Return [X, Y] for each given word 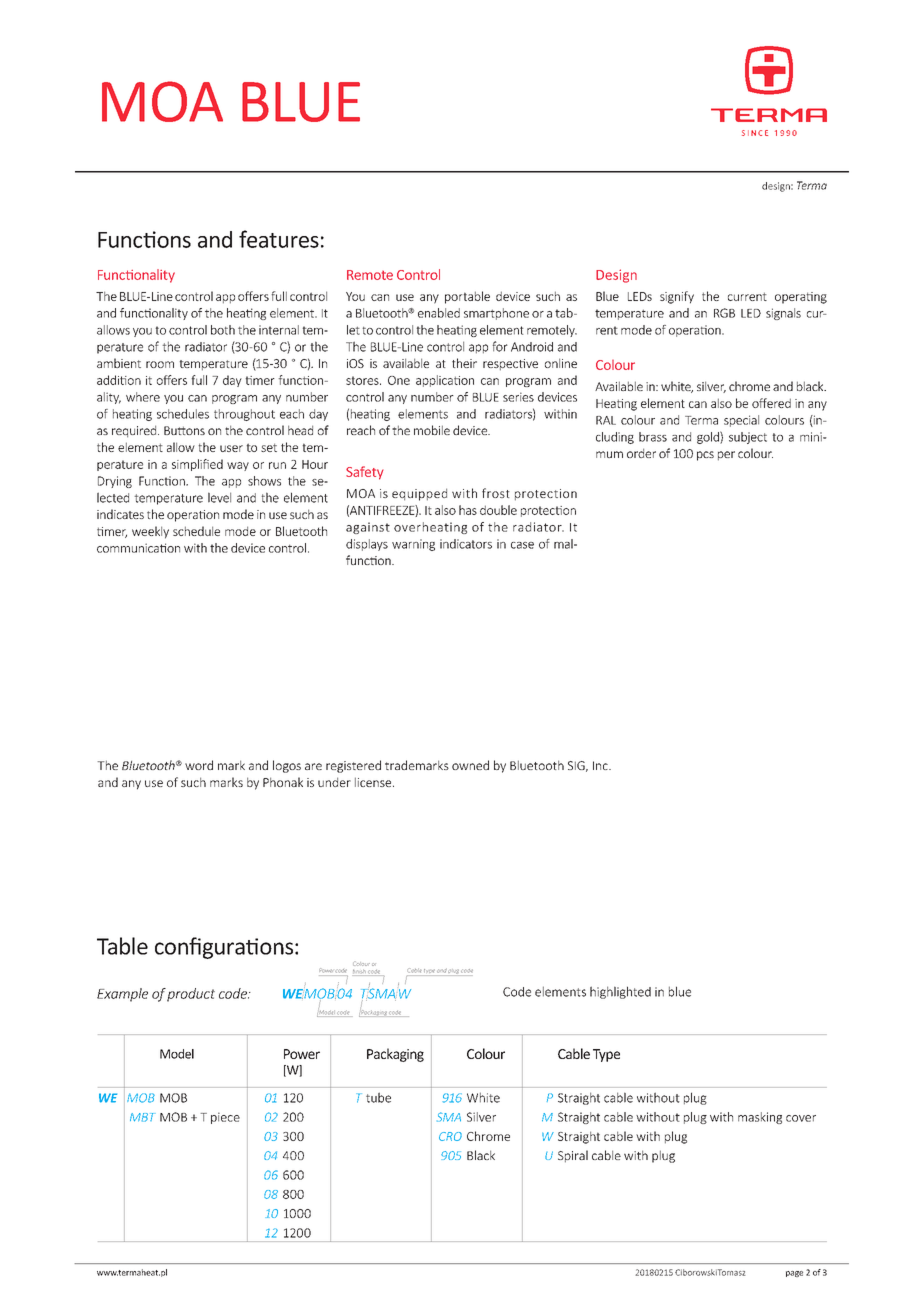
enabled [439, 313]
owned [470, 765]
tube [378, 1097]
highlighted [620, 992]
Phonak [283, 782]
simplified [197, 465]
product [191, 995]
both [223, 330]
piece [225, 1118]
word [199, 765]
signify [677, 297]
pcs [705, 456]
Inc [601, 765]
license [374, 782]
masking [760, 1118]
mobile [432, 430]
